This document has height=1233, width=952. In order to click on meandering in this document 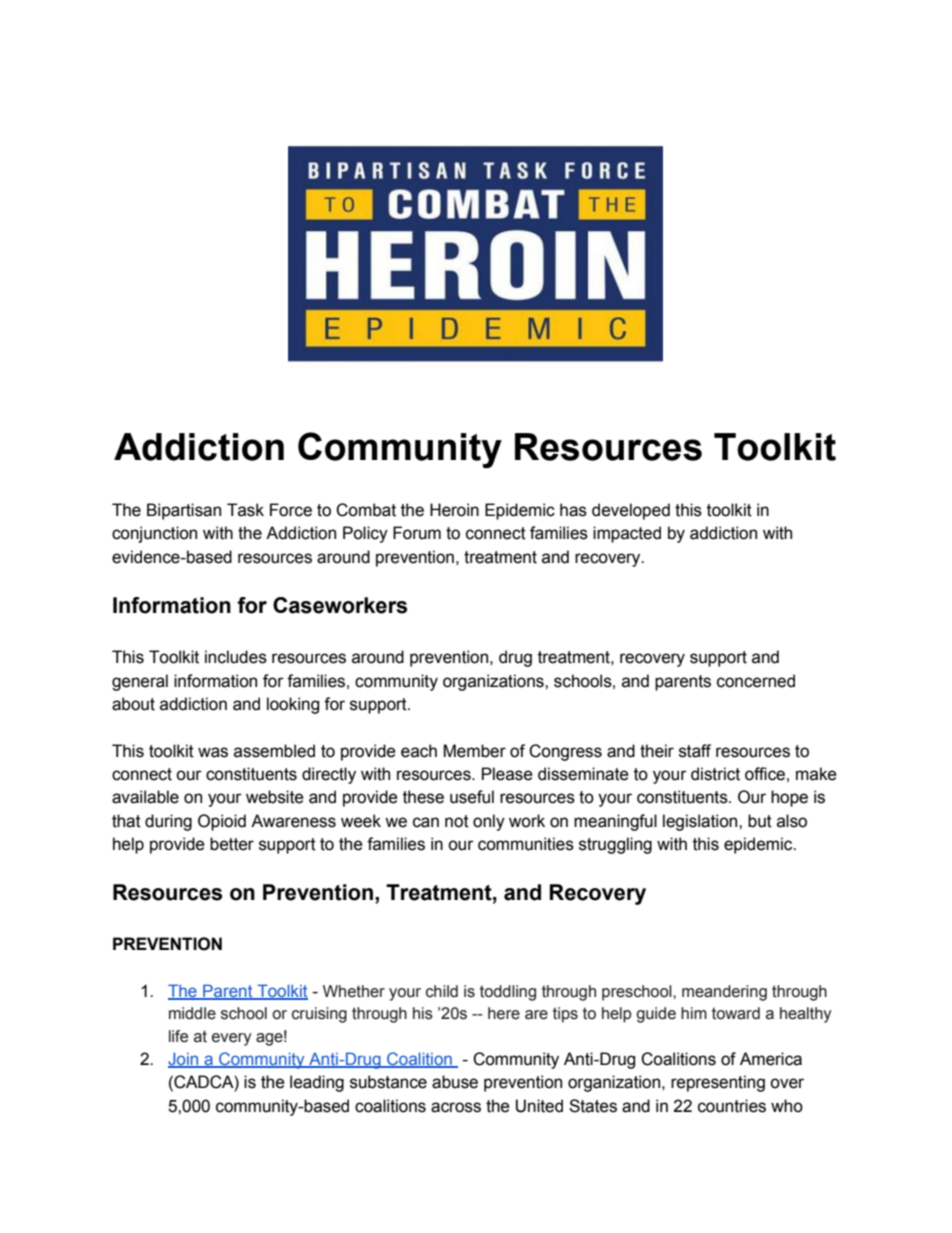, I will do `click(724, 993)`.
